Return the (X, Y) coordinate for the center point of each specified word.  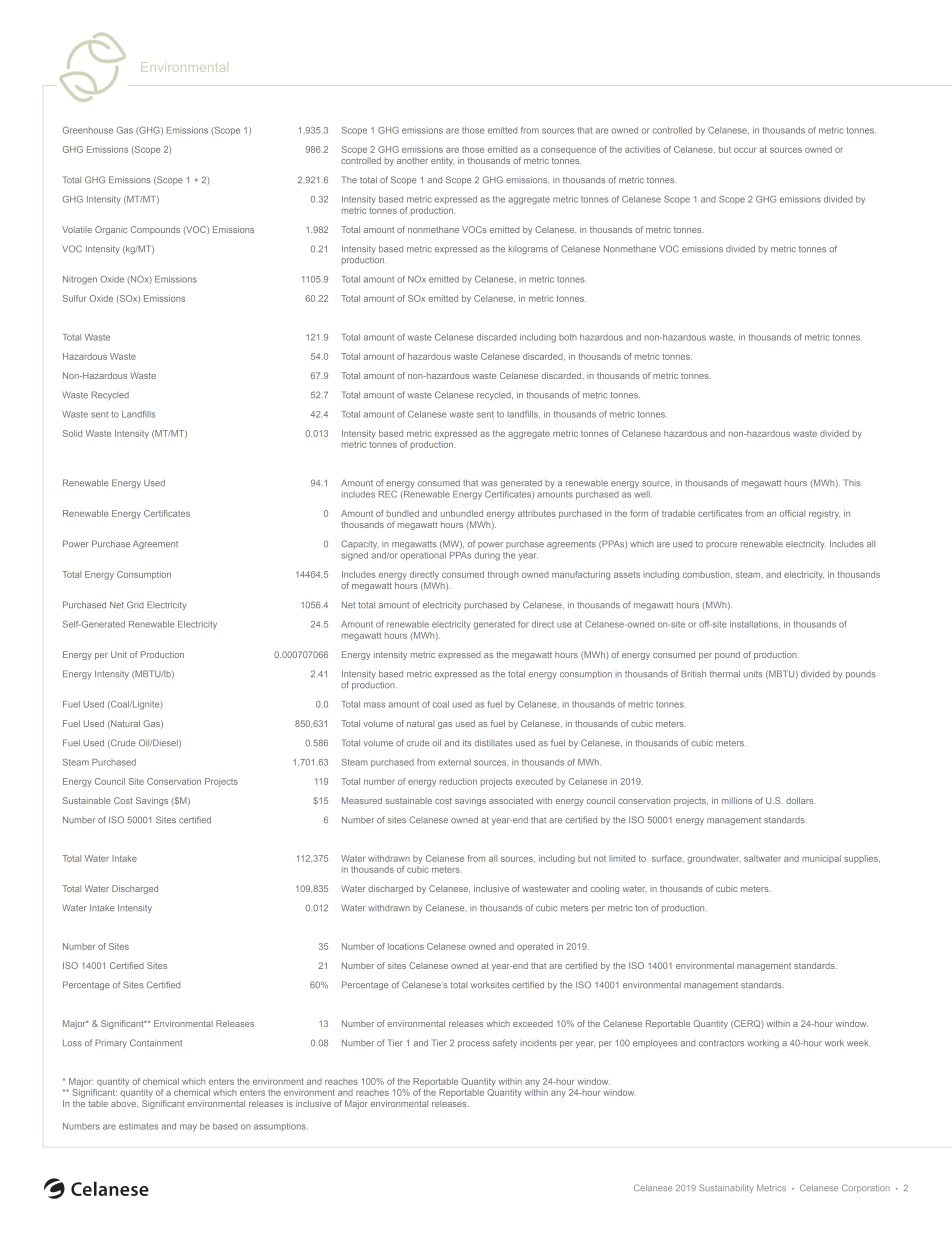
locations (406, 946)
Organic (111, 230)
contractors (721, 1043)
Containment (156, 1043)
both (568, 337)
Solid (72, 433)
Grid (135, 605)
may (188, 1128)
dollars (800, 800)
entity (442, 161)
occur (745, 150)
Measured (362, 800)
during (487, 556)
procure (721, 545)
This (852, 483)
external (454, 762)
